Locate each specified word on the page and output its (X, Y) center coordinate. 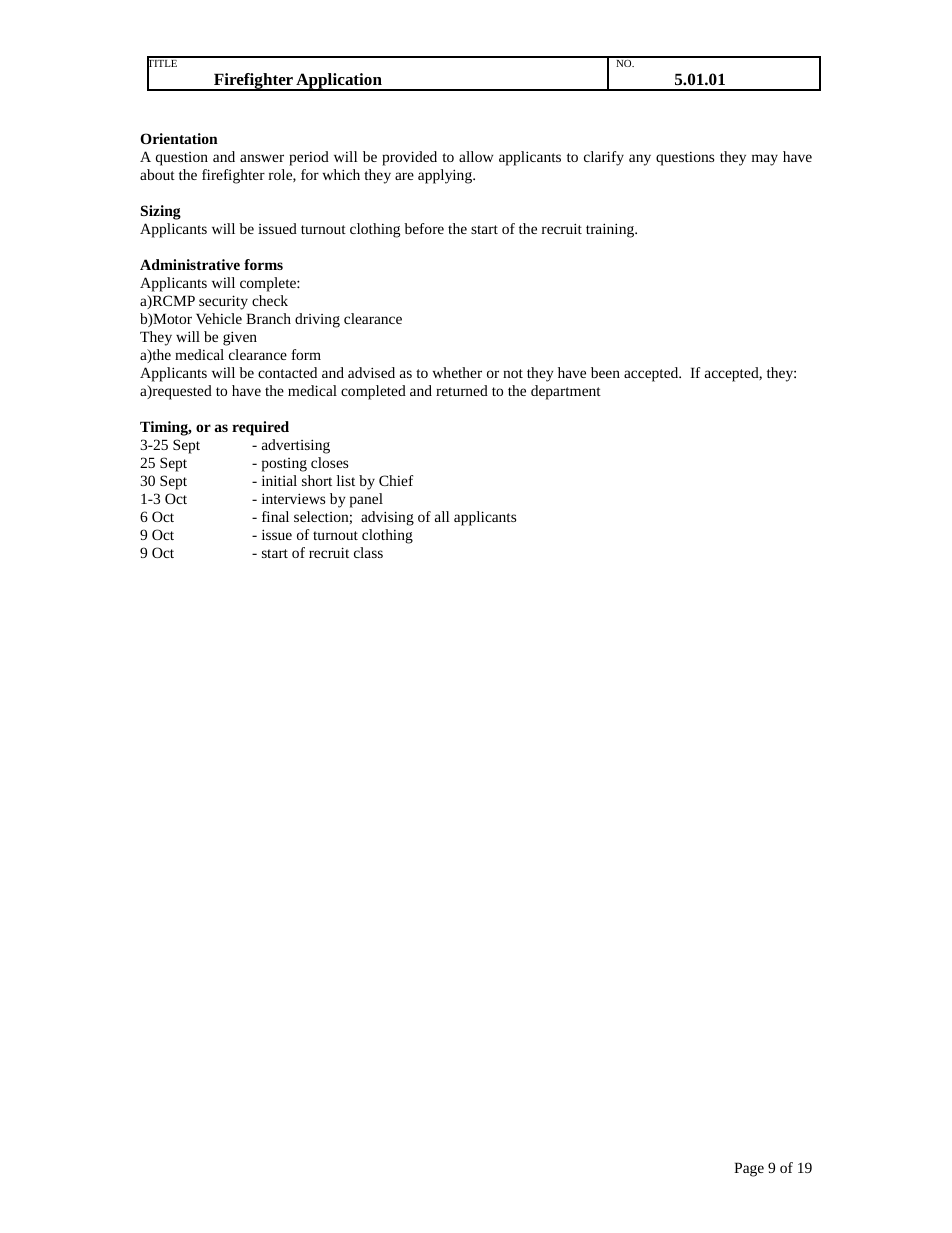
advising (387, 518)
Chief (396, 480)
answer (262, 158)
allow (476, 156)
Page (749, 1169)
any (640, 160)
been (605, 372)
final (275, 516)
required (260, 428)
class (368, 552)
